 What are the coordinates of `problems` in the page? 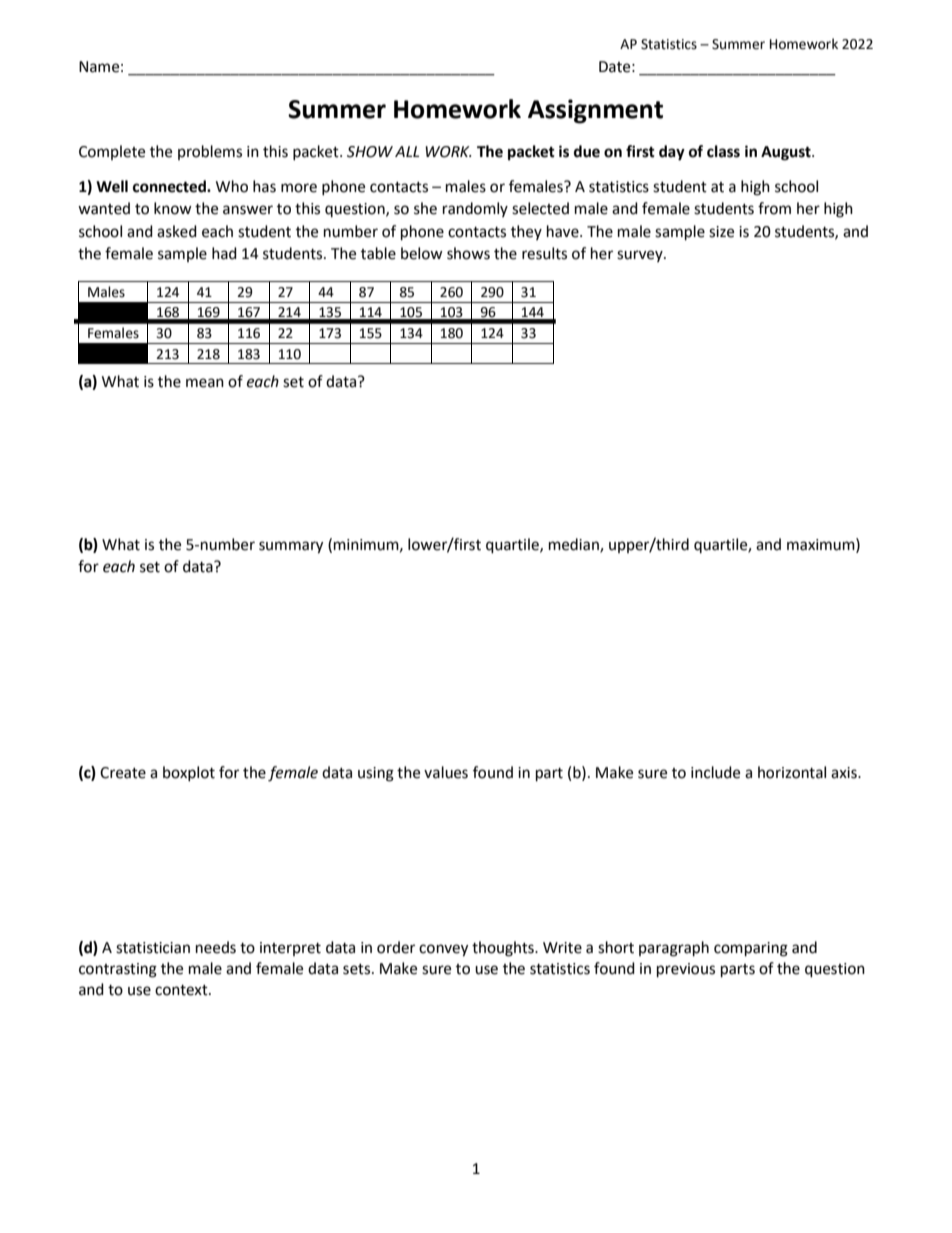 It's located at (210, 152).
